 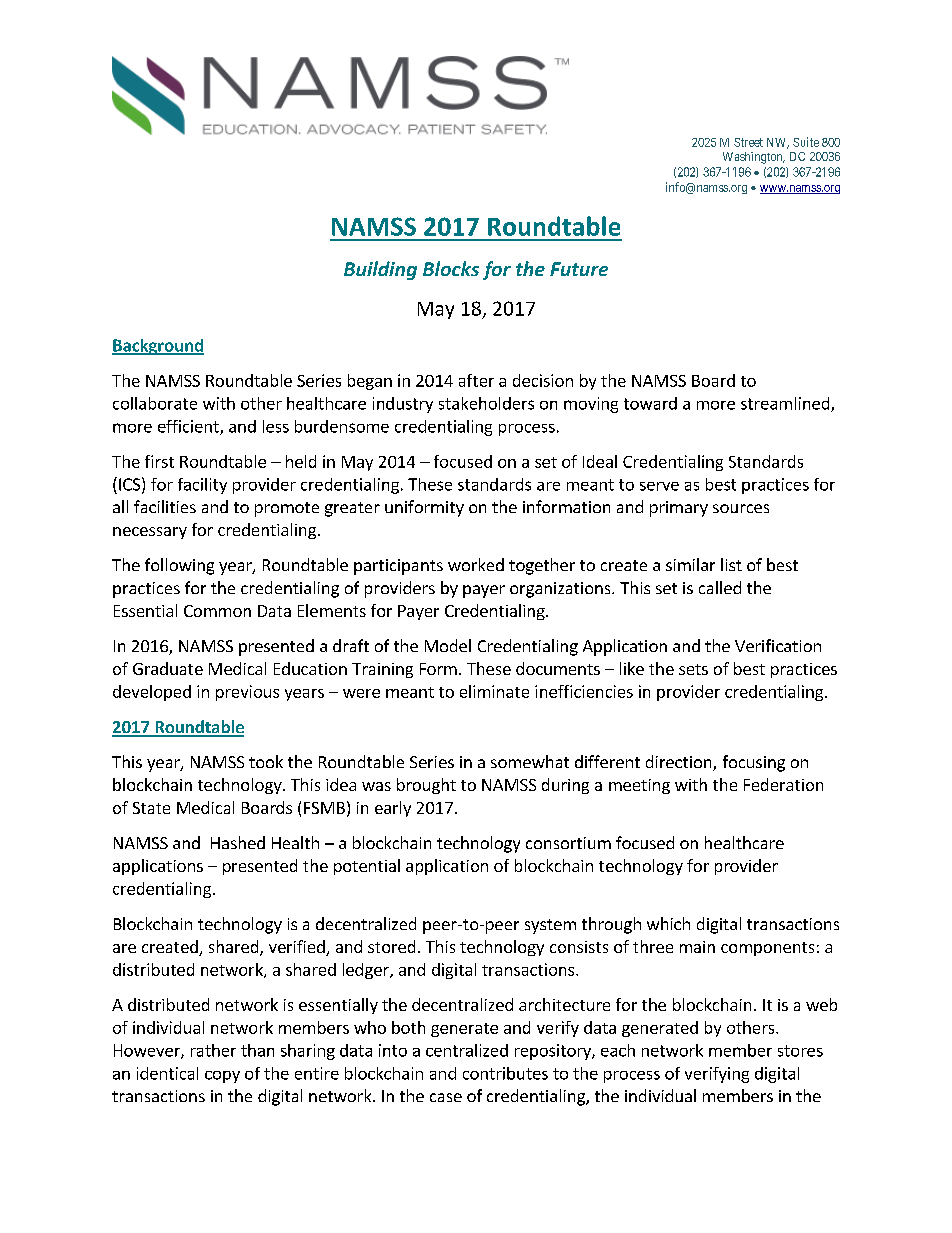 What do you see at coordinates (783, 784) in the page?
I see `Federation` at bounding box center [783, 784].
